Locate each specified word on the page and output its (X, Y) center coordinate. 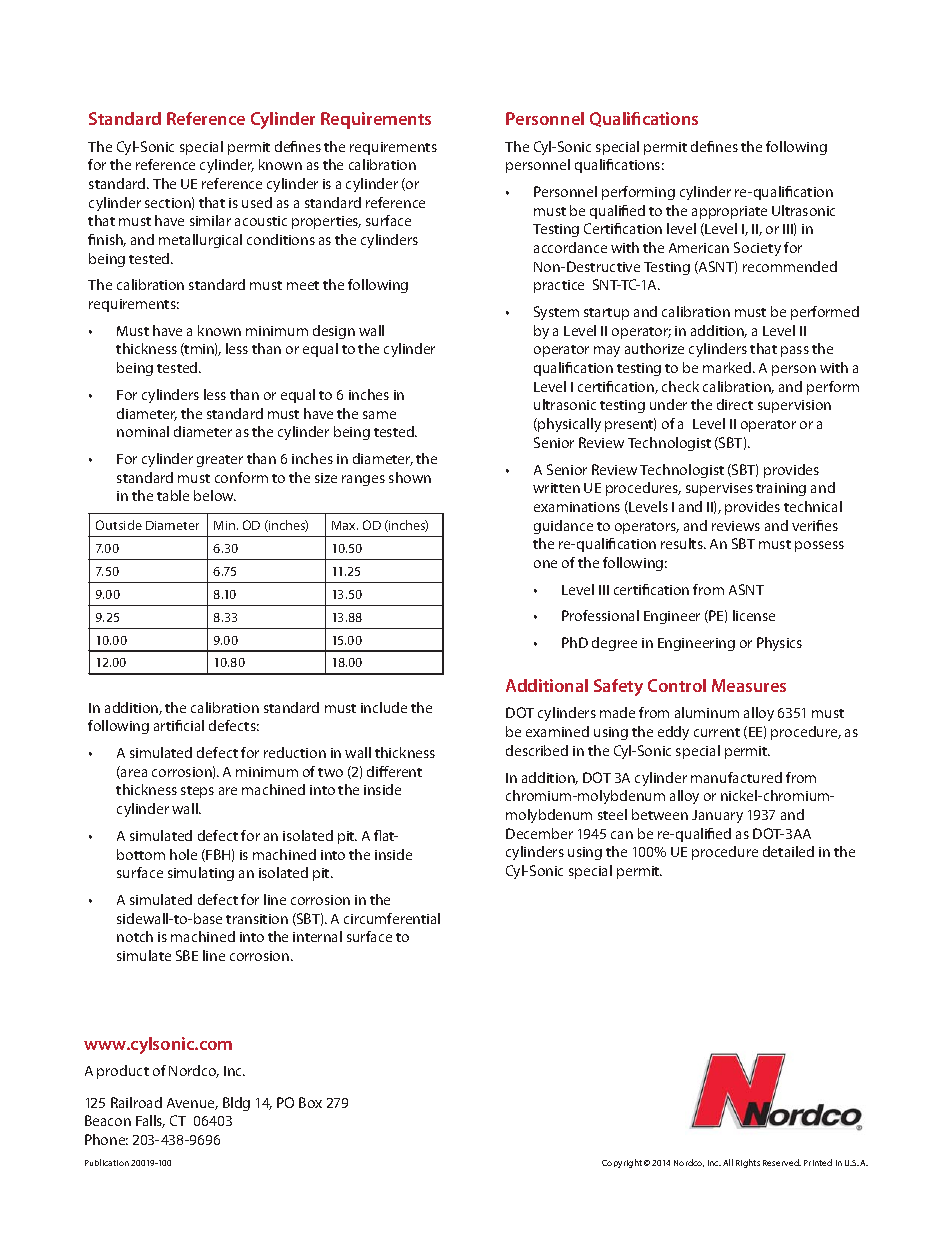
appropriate (729, 212)
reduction (295, 752)
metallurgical (200, 241)
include (384, 707)
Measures (749, 685)
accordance (570, 247)
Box (310, 1102)
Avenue (192, 1104)
